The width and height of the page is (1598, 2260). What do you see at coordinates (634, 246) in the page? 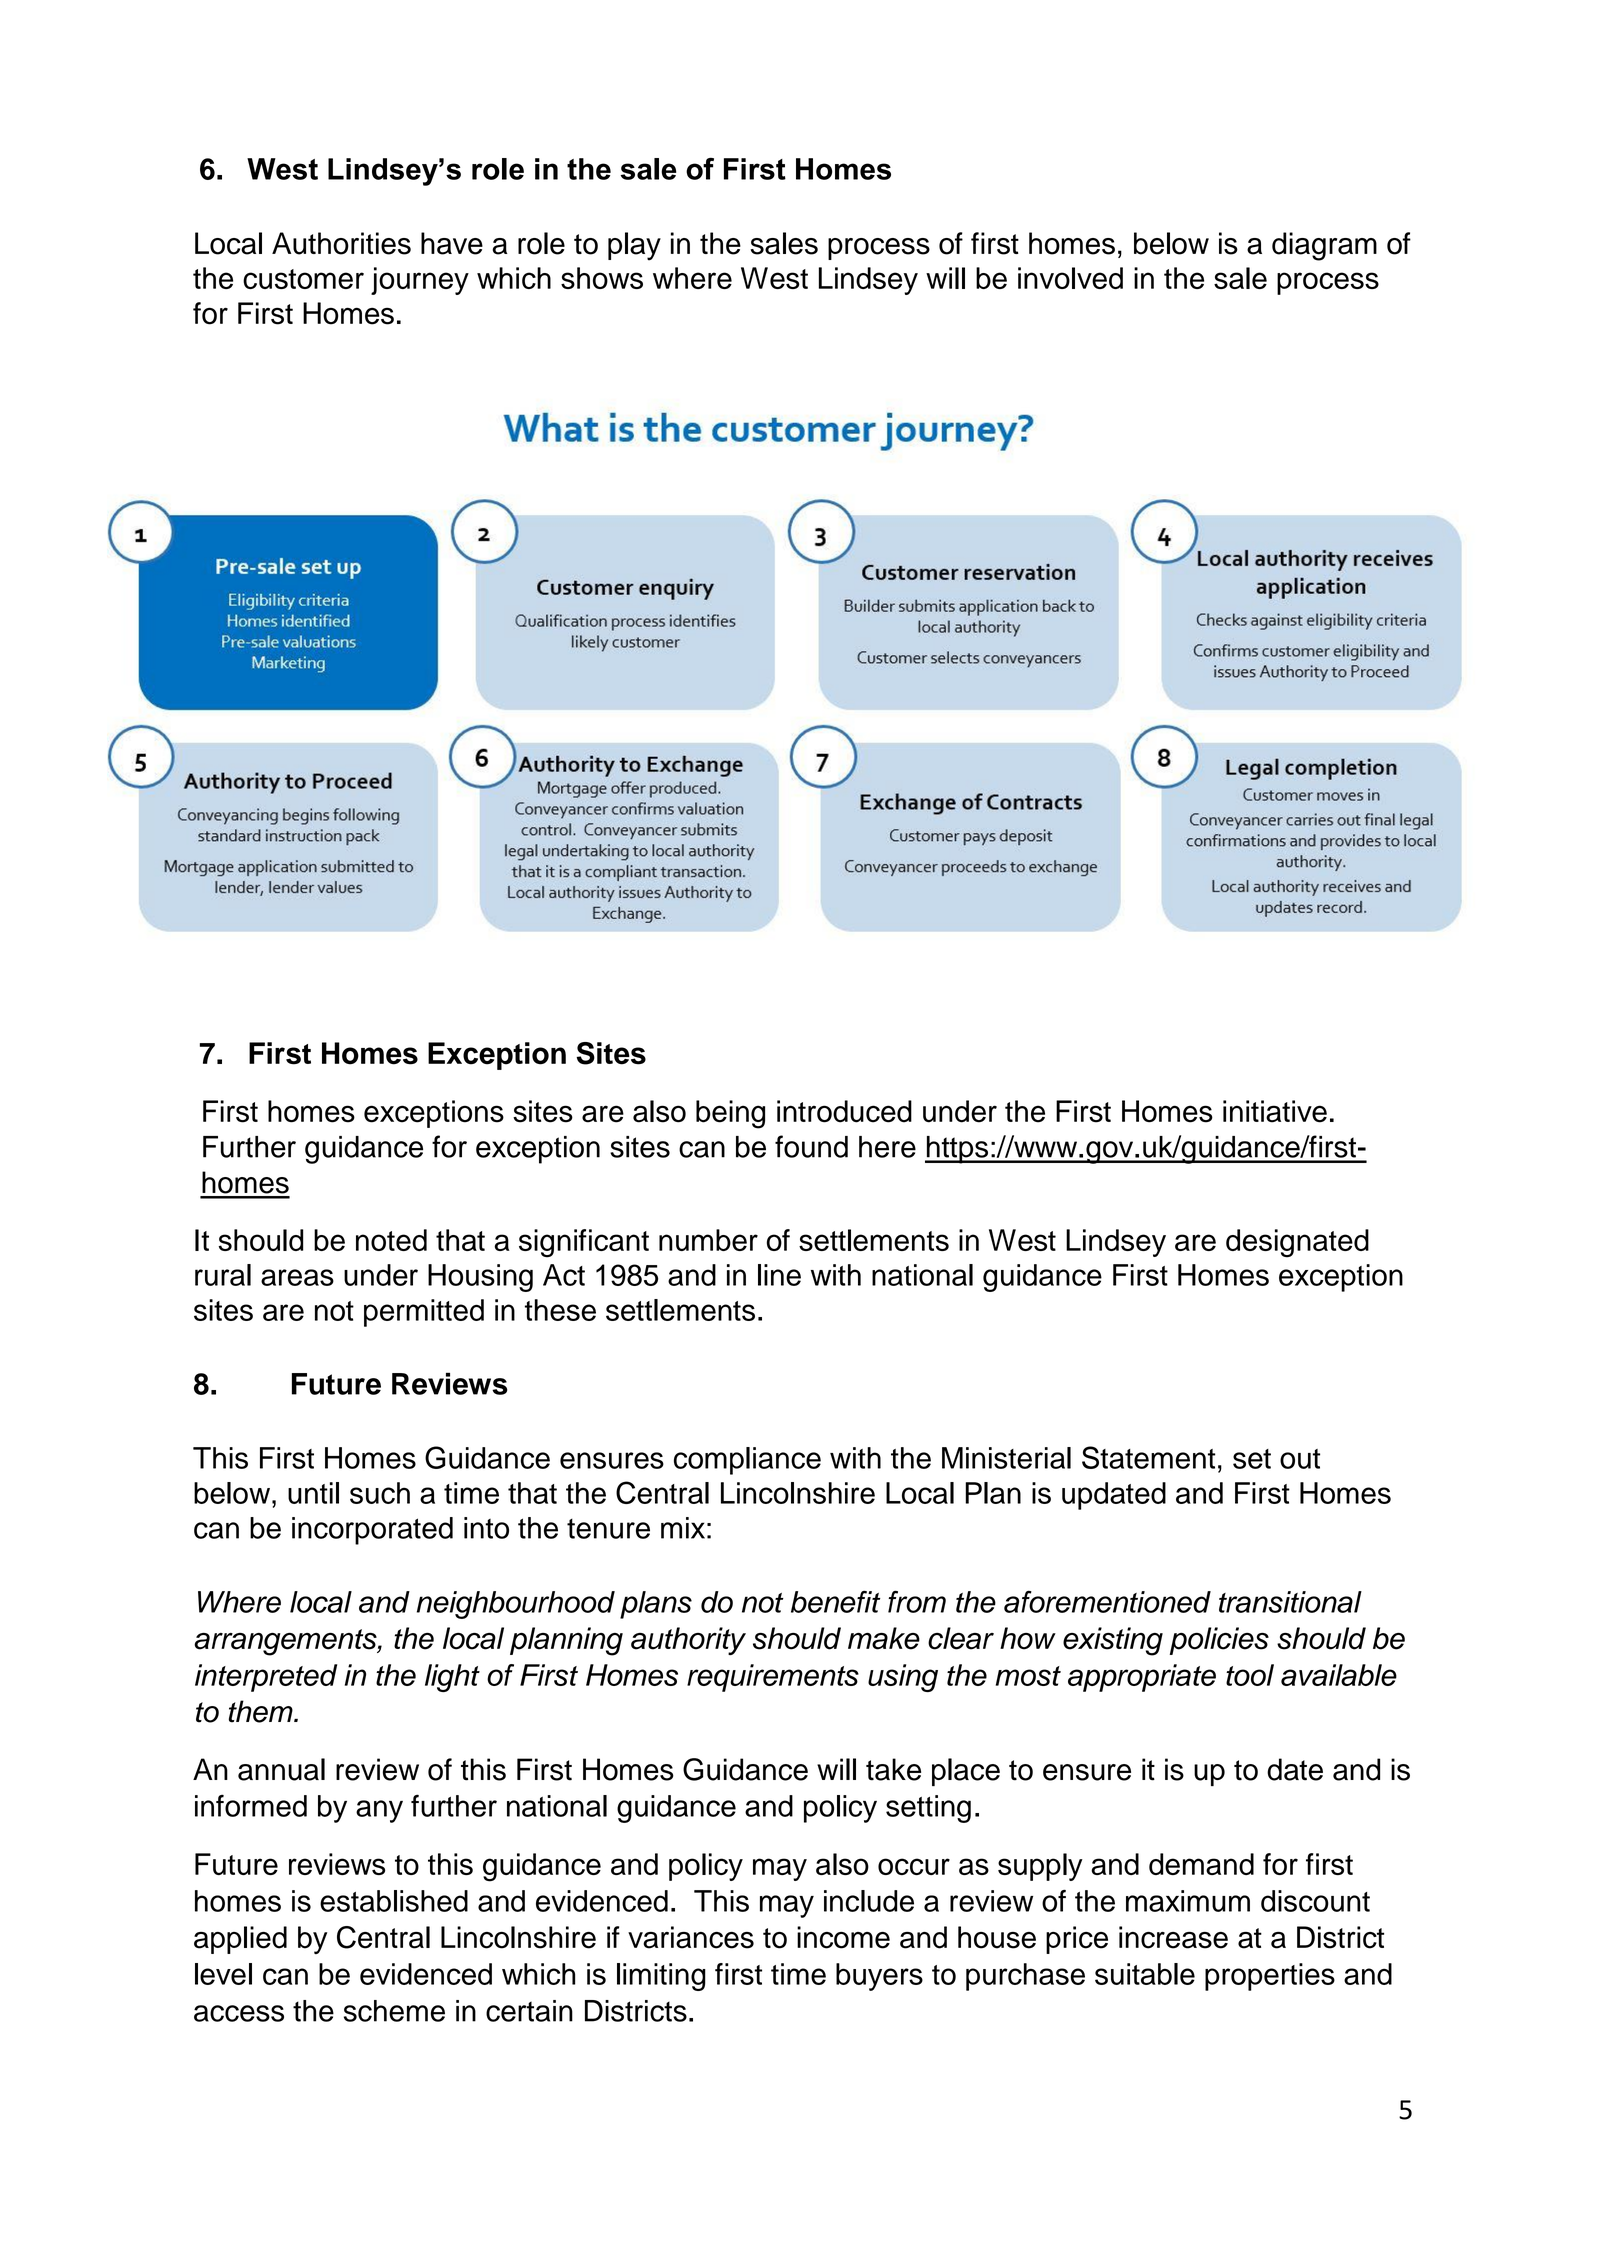
I see `play` at bounding box center [634, 246].
